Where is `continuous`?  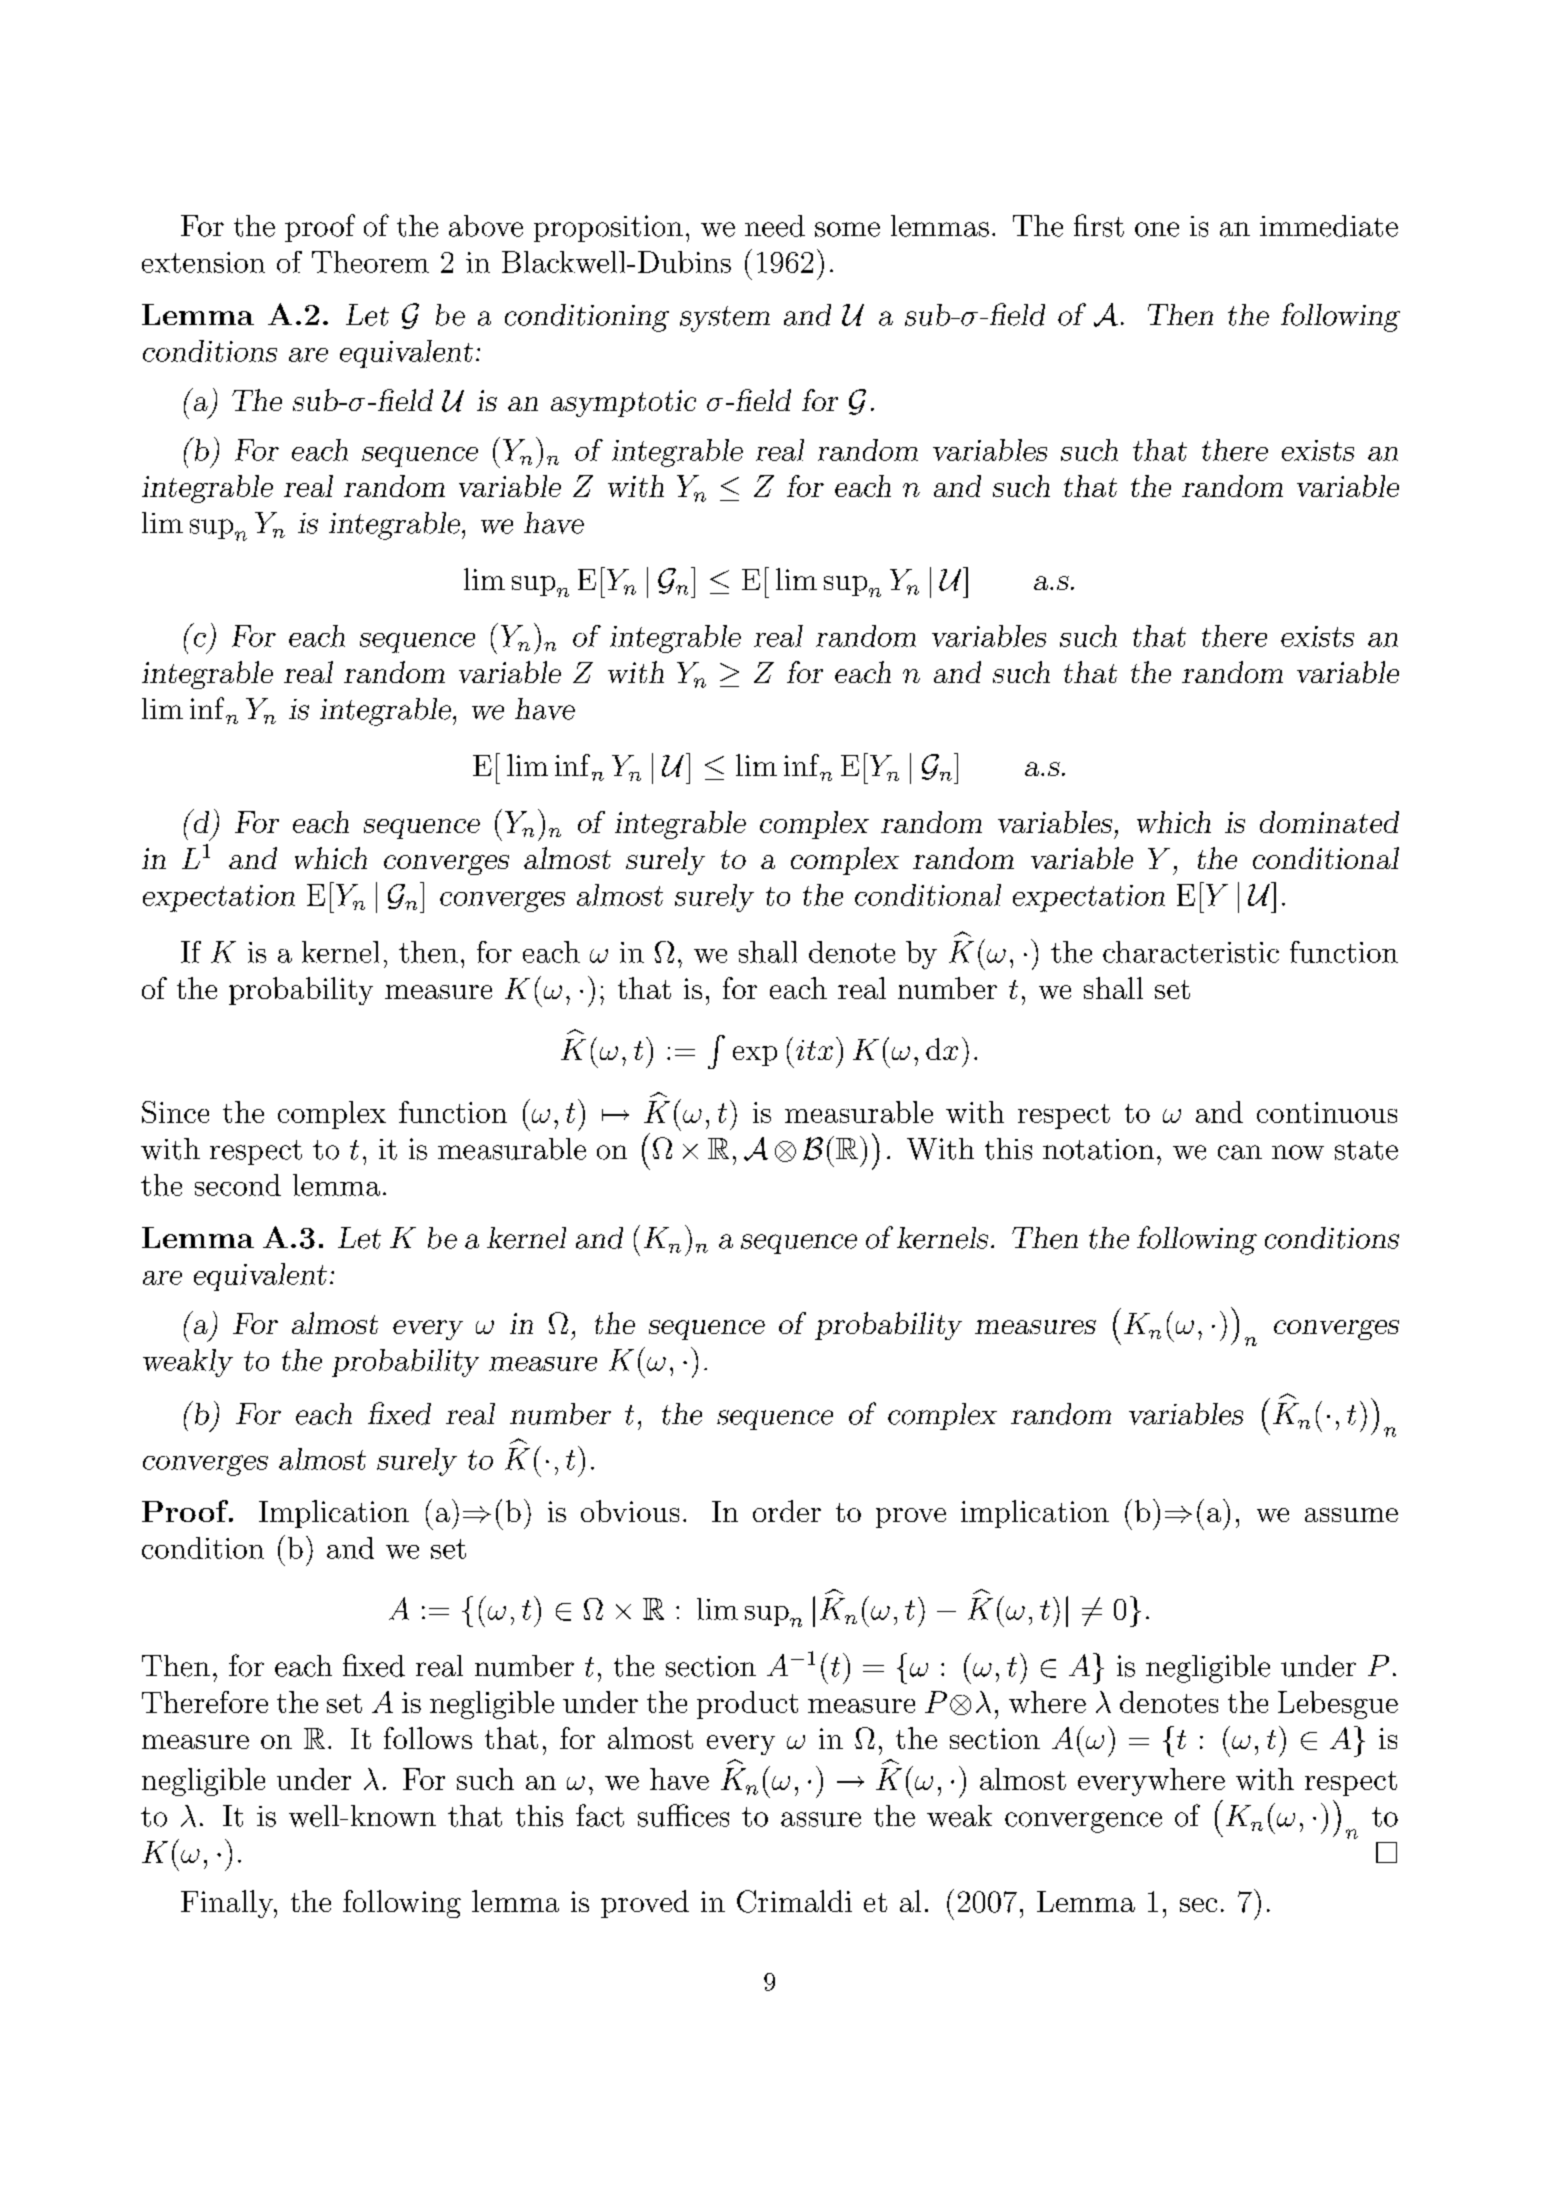
continuous is located at coordinates (1327, 1112).
